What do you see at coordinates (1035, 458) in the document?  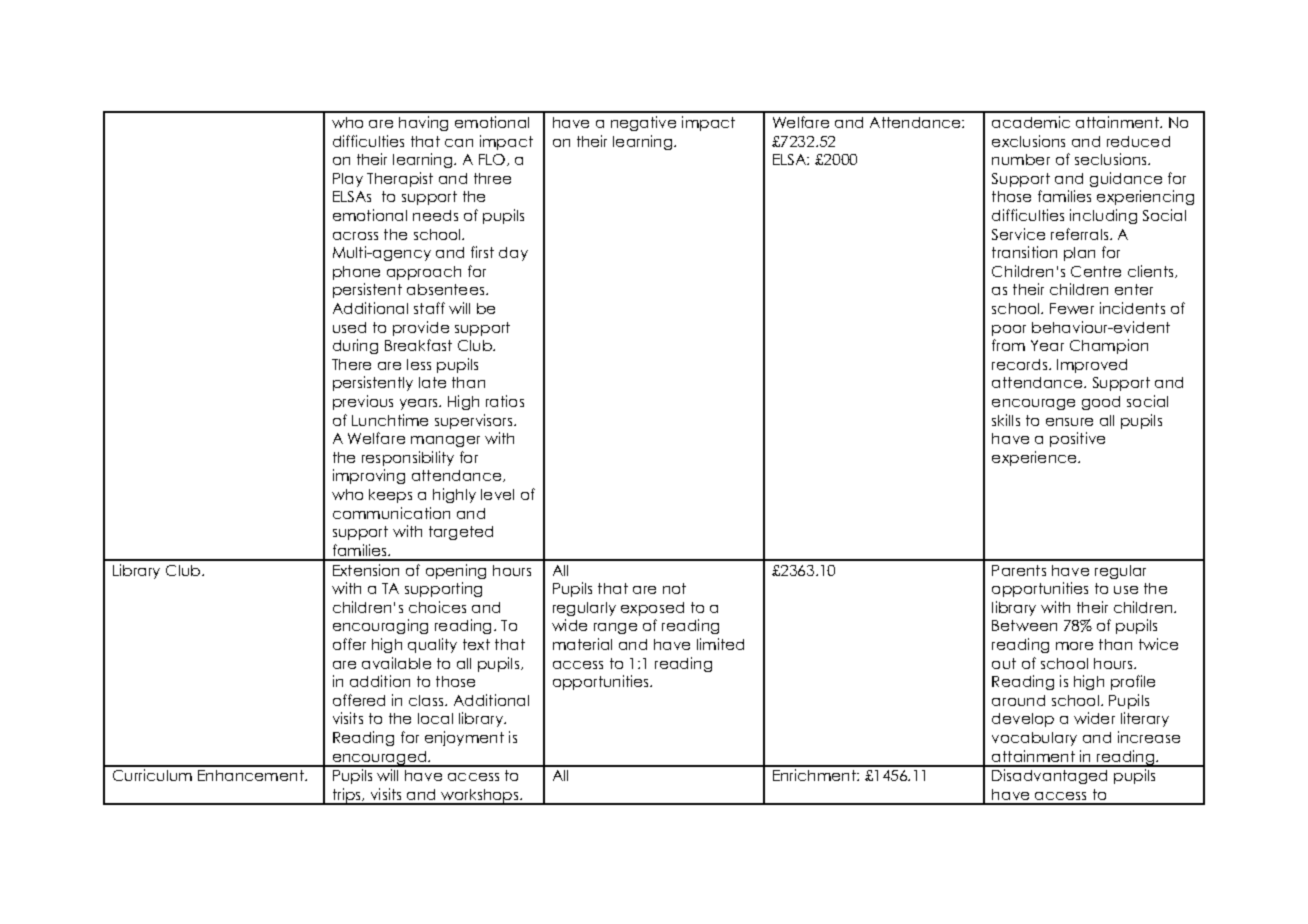 I see `experience` at bounding box center [1035, 458].
